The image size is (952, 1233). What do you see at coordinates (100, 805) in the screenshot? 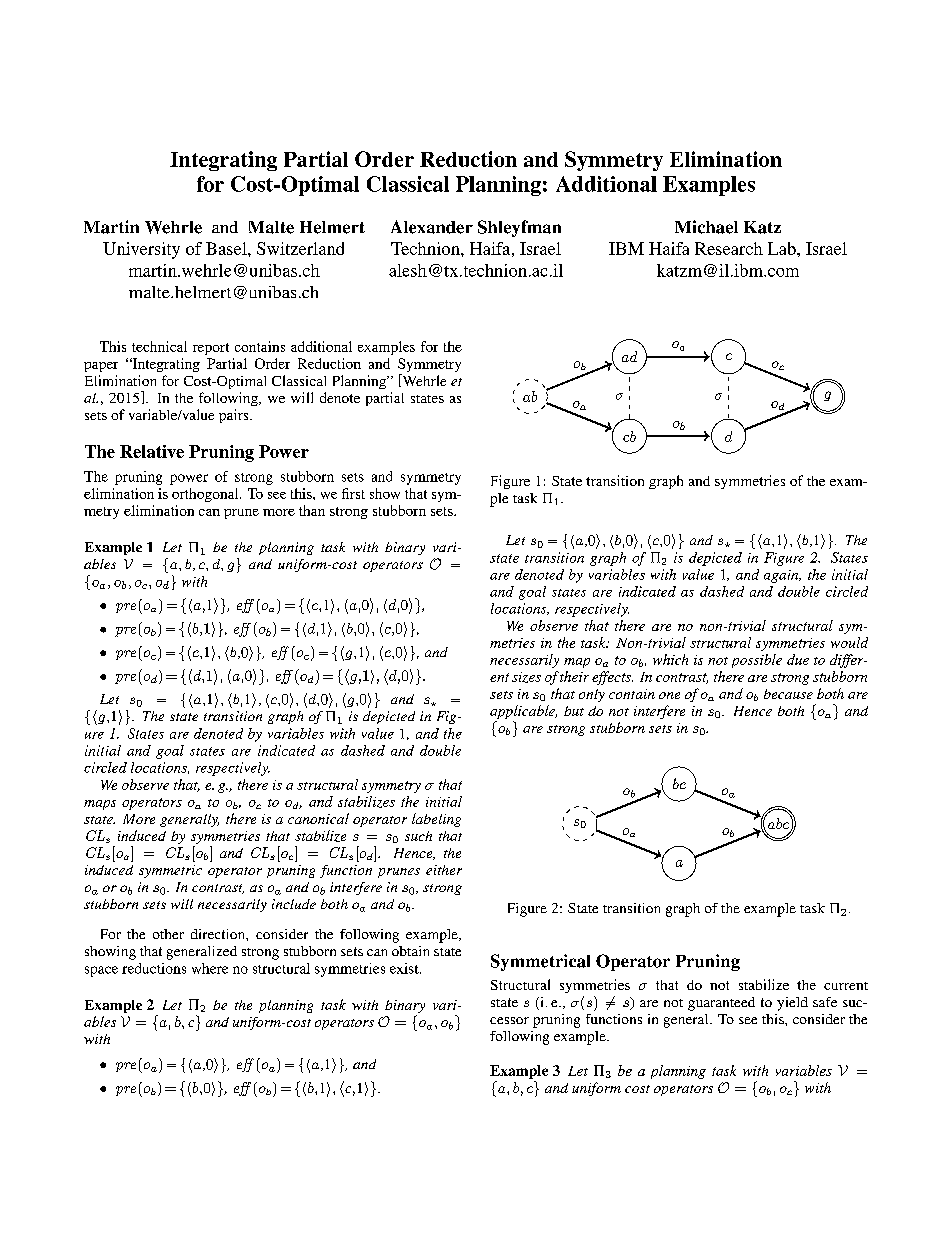
I see `maps` at bounding box center [100, 805].
